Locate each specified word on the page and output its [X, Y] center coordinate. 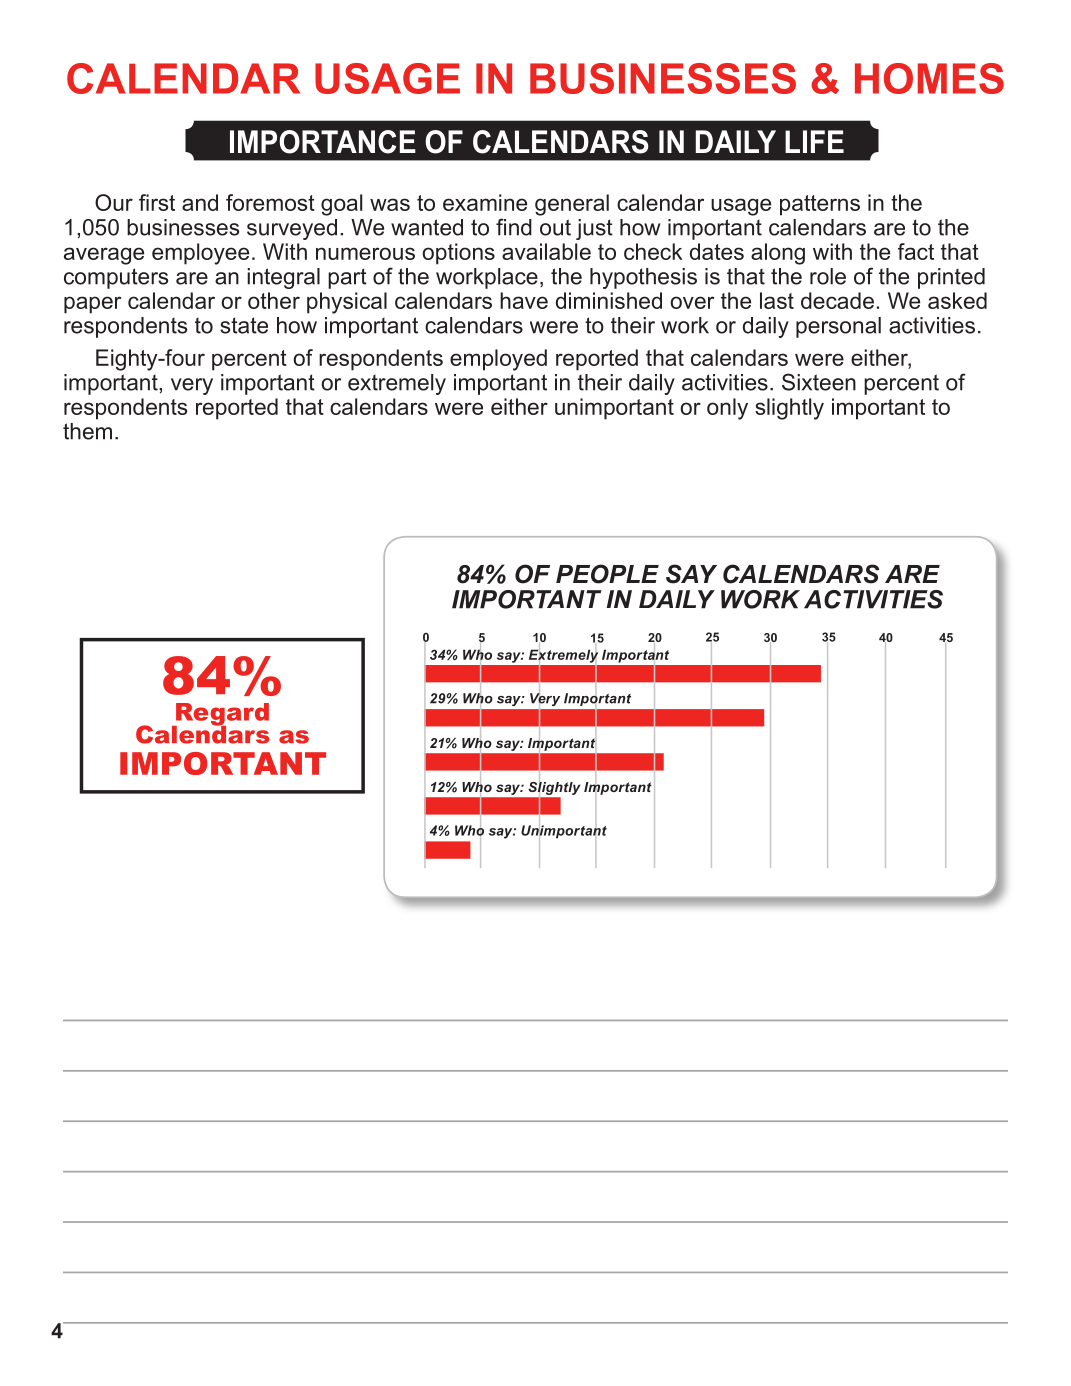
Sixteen [819, 382]
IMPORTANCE [323, 142]
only [727, 409]
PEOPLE [607, 574]
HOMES [929, 78]
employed [498, 360]
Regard [221, 715]
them [87, 431]
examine [485, 202]
